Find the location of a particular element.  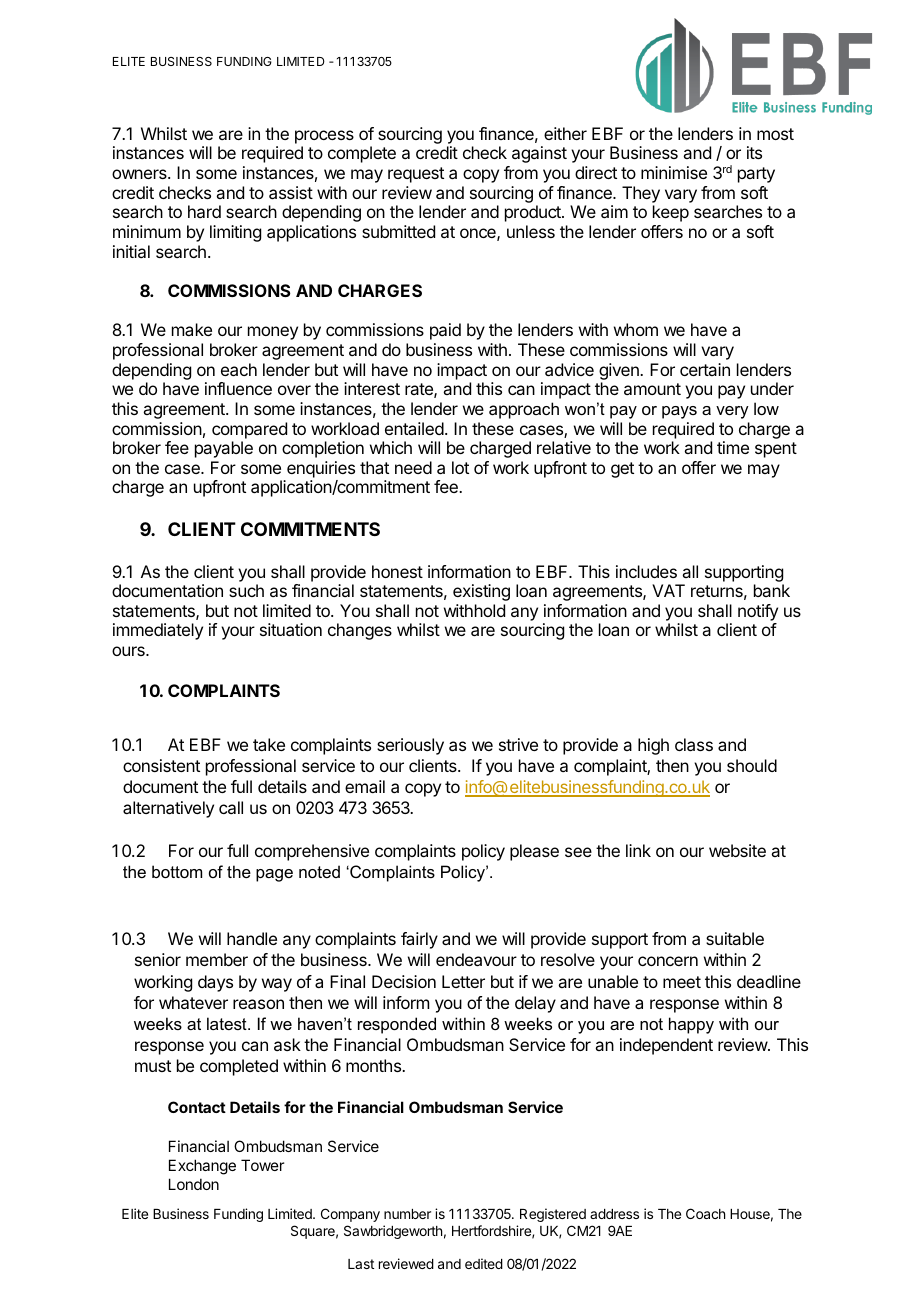

fairly is located at coordinates (419, 940).
